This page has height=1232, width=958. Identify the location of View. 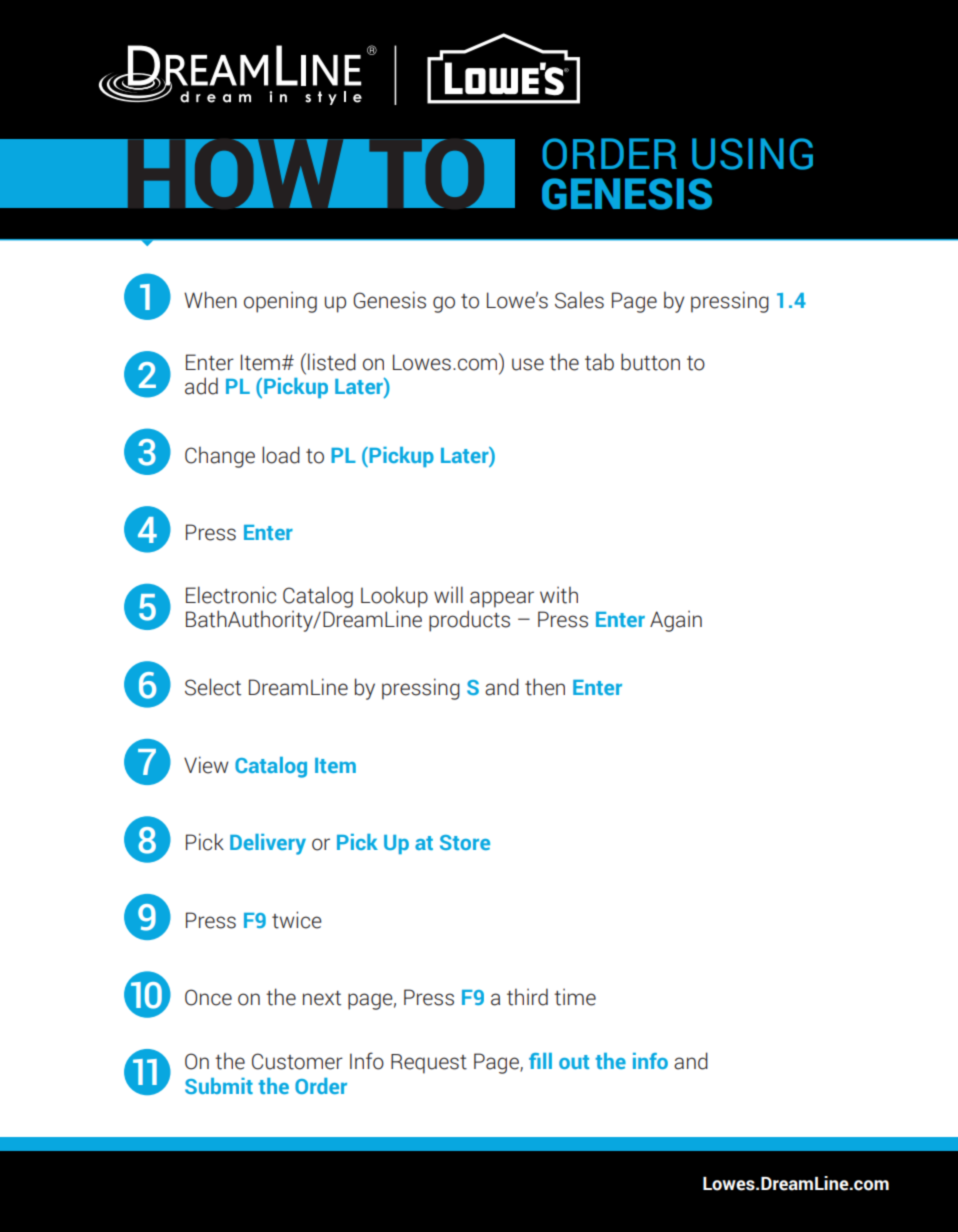
(206, 765).
